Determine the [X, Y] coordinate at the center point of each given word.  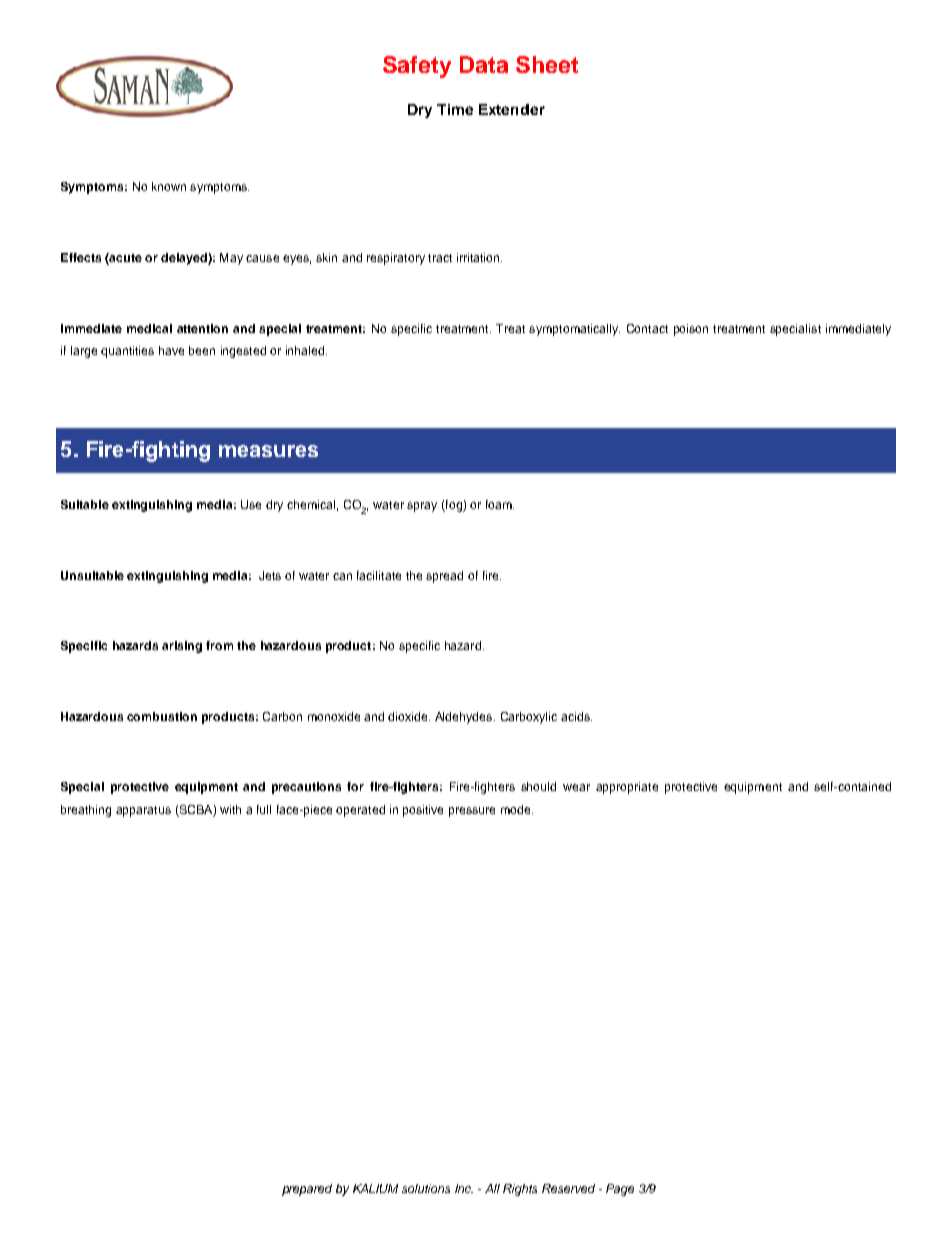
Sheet [547, 64]
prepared [307, 1190]
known [169, 186]
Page [620, 1190]
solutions [426, 1188]
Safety [417, 67]
